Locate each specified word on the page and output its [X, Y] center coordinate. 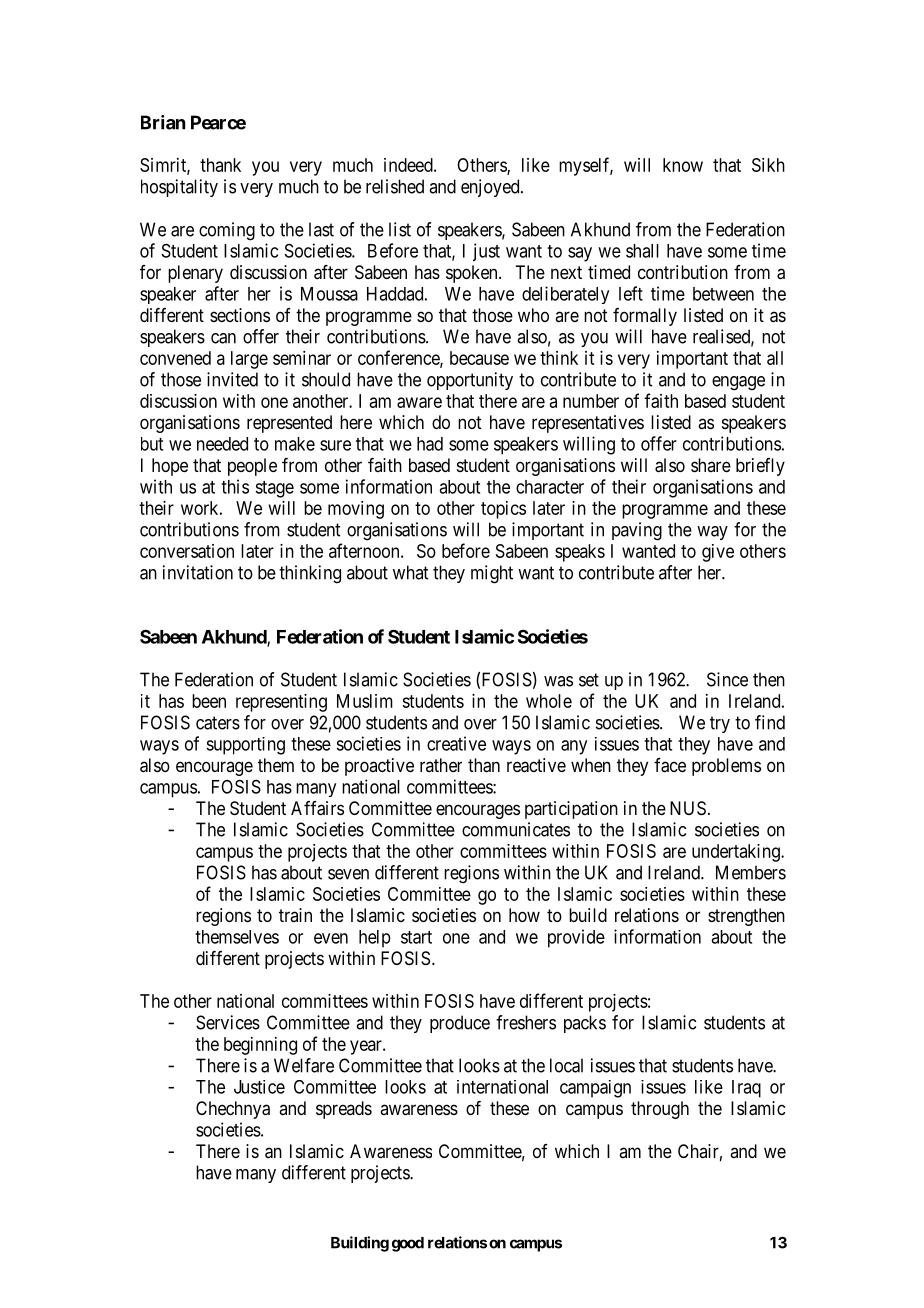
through [660, 1110]
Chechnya [233, 1110]
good [408, 1244]
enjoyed [491, 188]
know [683, 165]
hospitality [179, 188]
